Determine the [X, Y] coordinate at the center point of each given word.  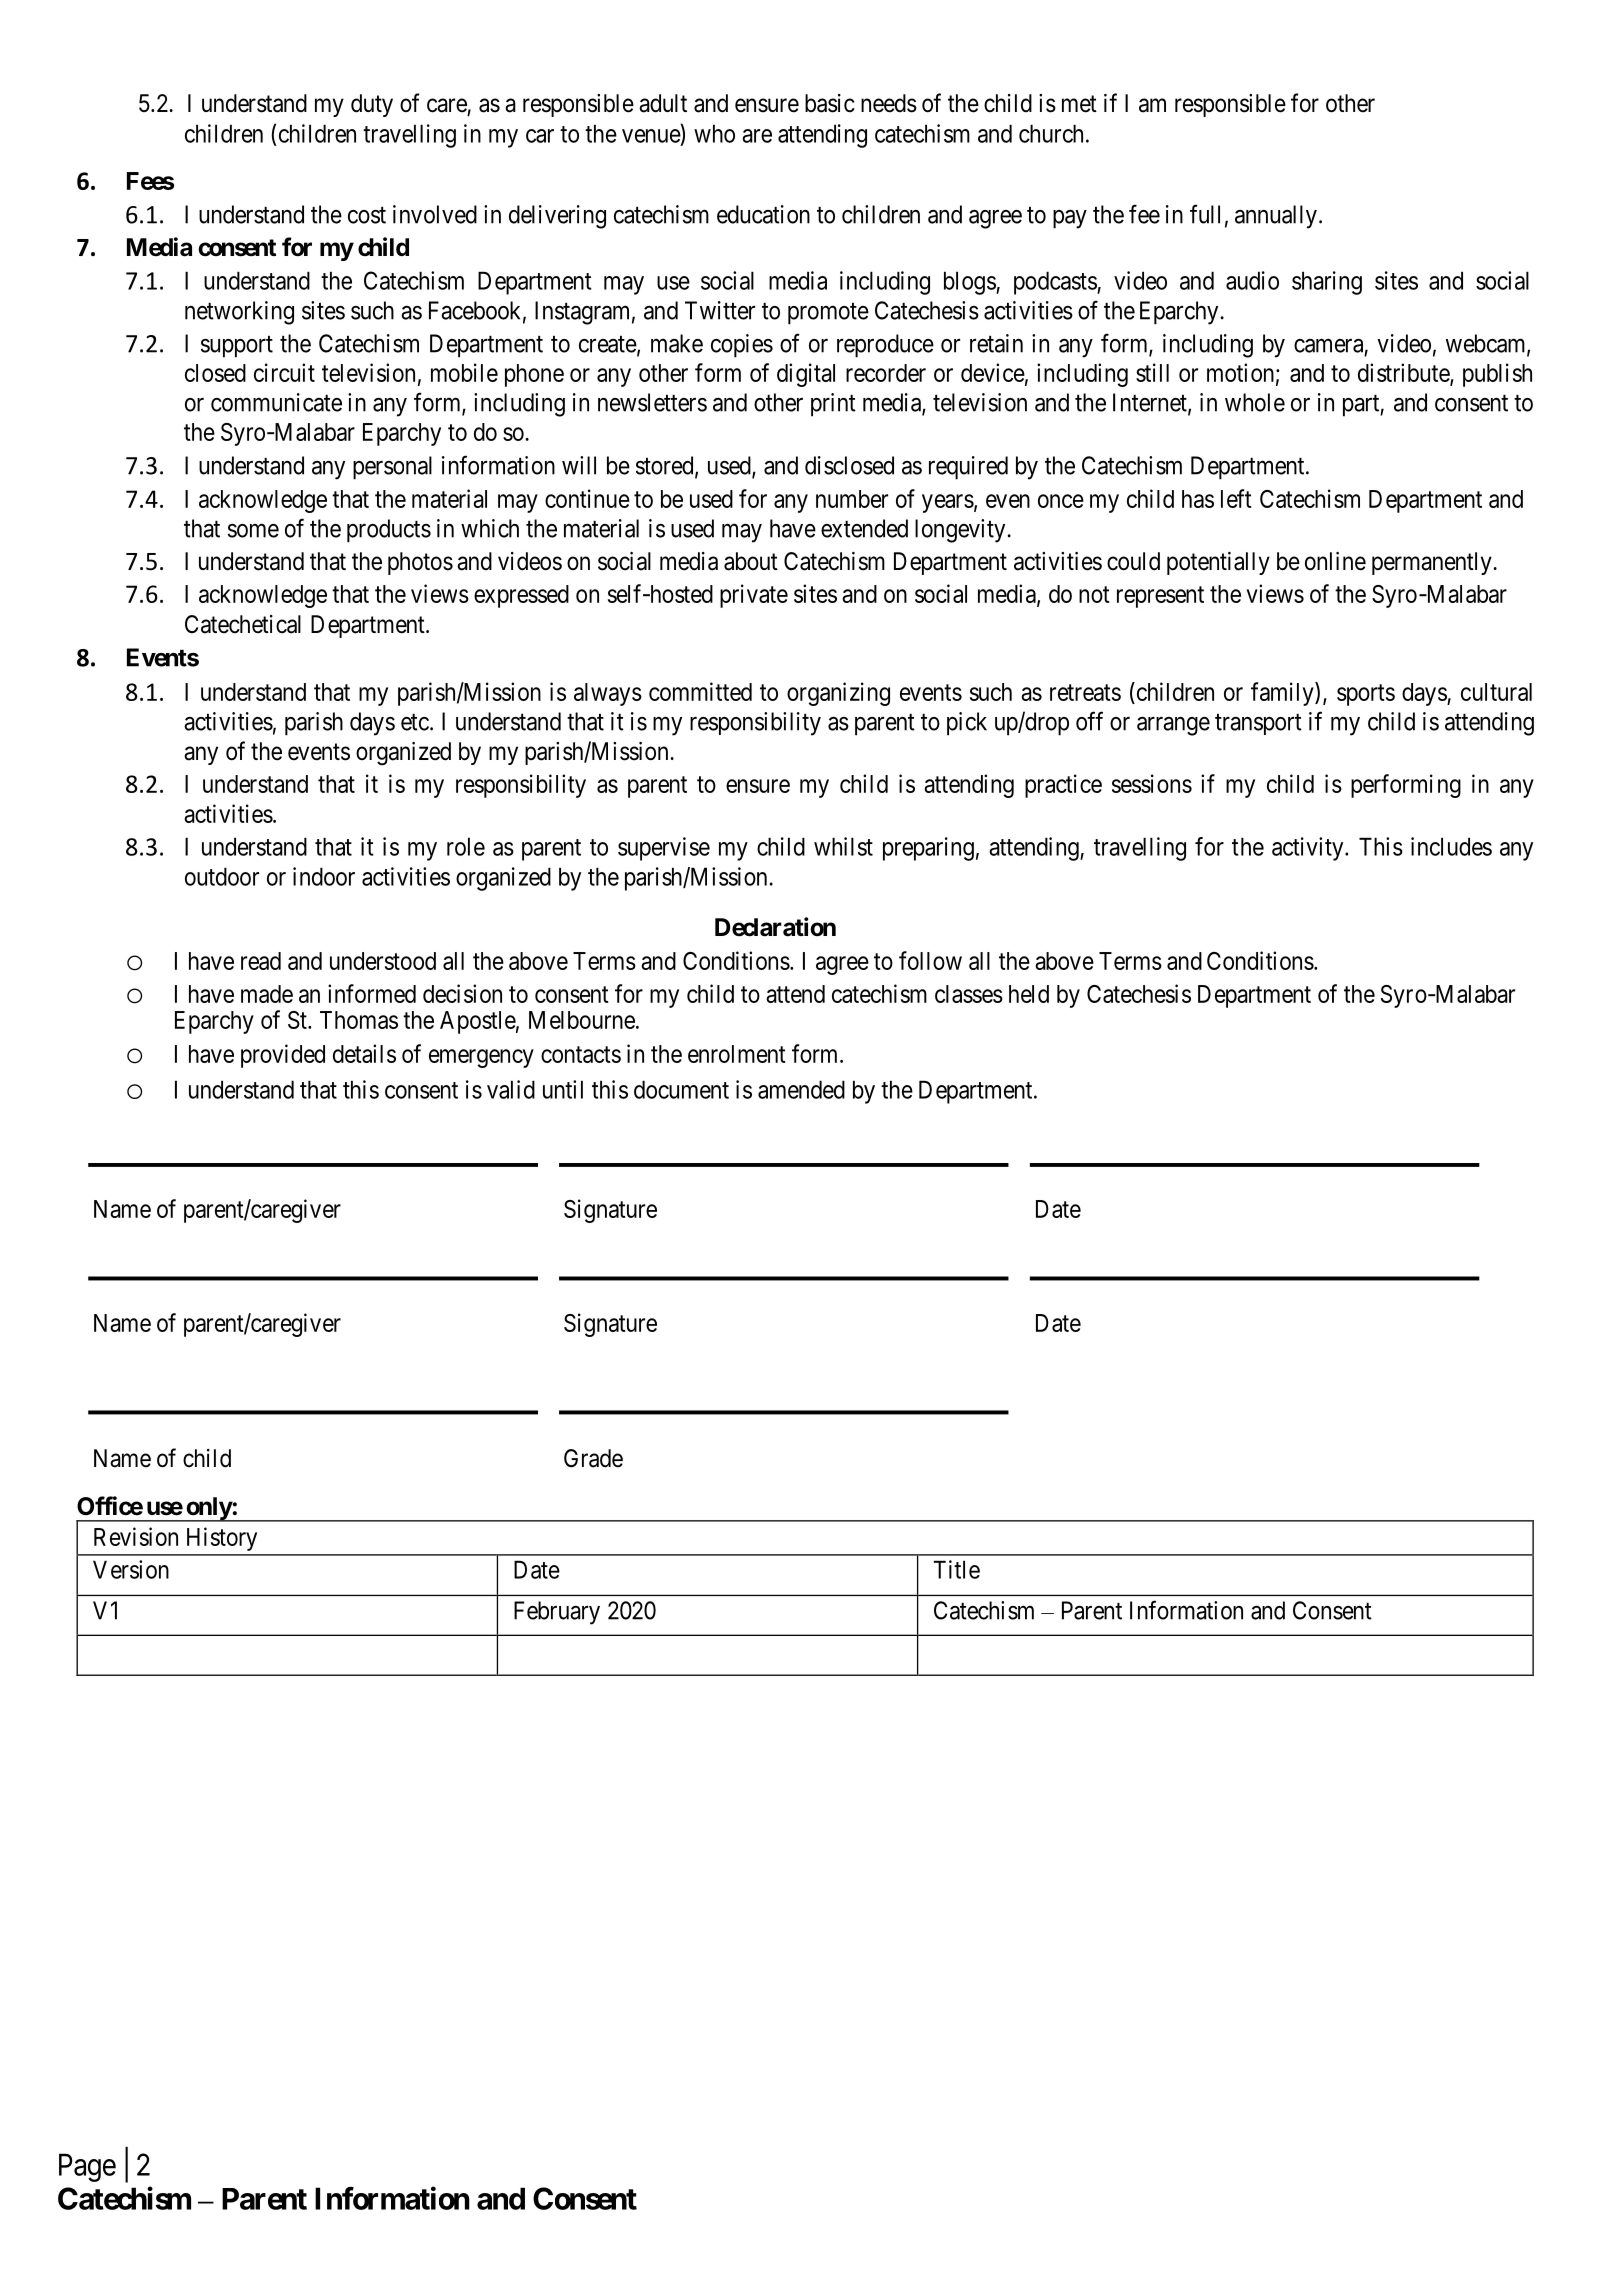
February [557, 1613]
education [763, 214]
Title [956, 1569]
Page [87, 2167]
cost [367, 215]
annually [1276, 217]
